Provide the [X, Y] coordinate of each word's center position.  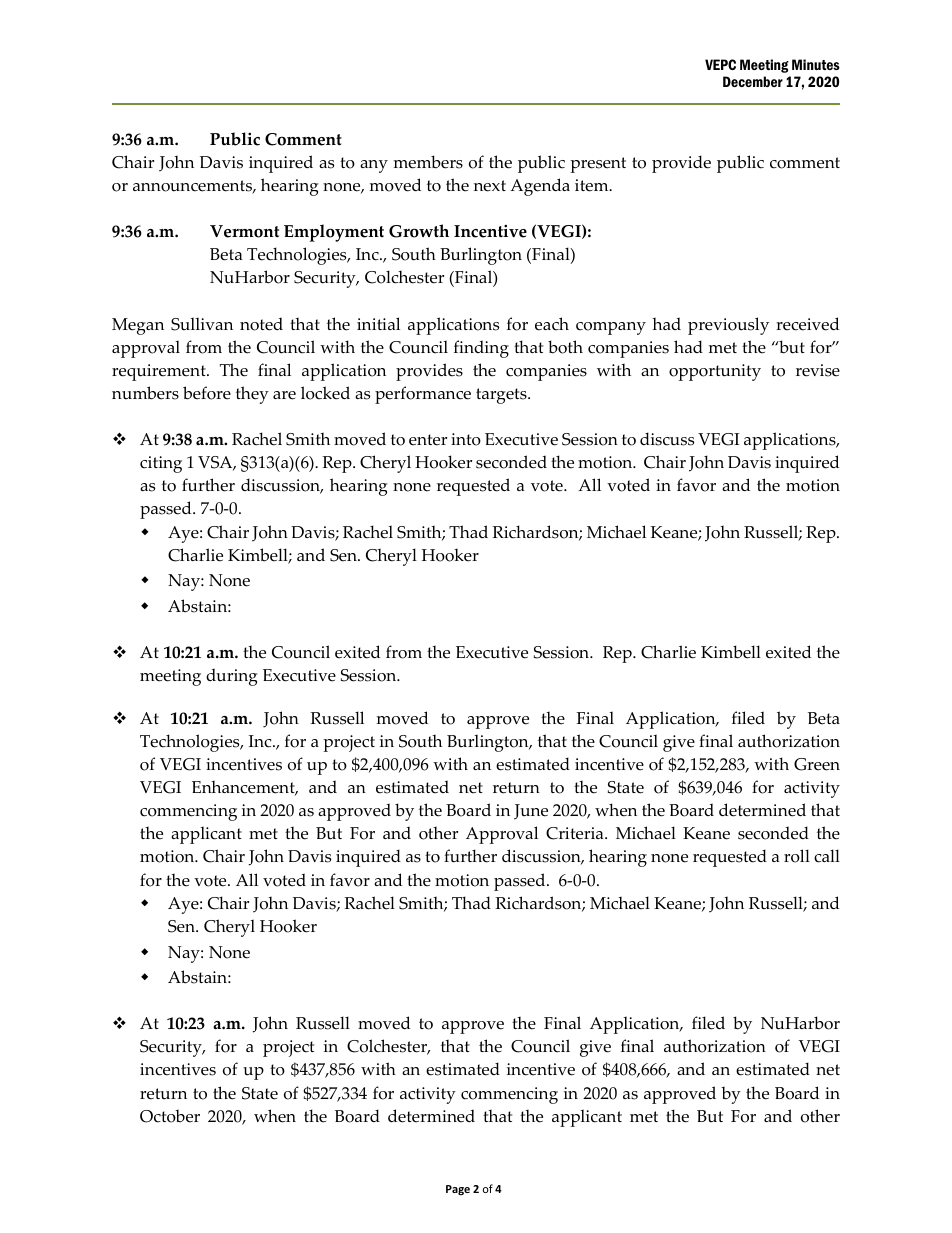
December [753, 81]
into [466, 439]
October [170, 1116]
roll [797, 856]
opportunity [715, 372]
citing [161, 464]
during [232, 677]
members [428, 162]
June [531, 812]
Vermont [244, 231]
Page [458, 1190]
